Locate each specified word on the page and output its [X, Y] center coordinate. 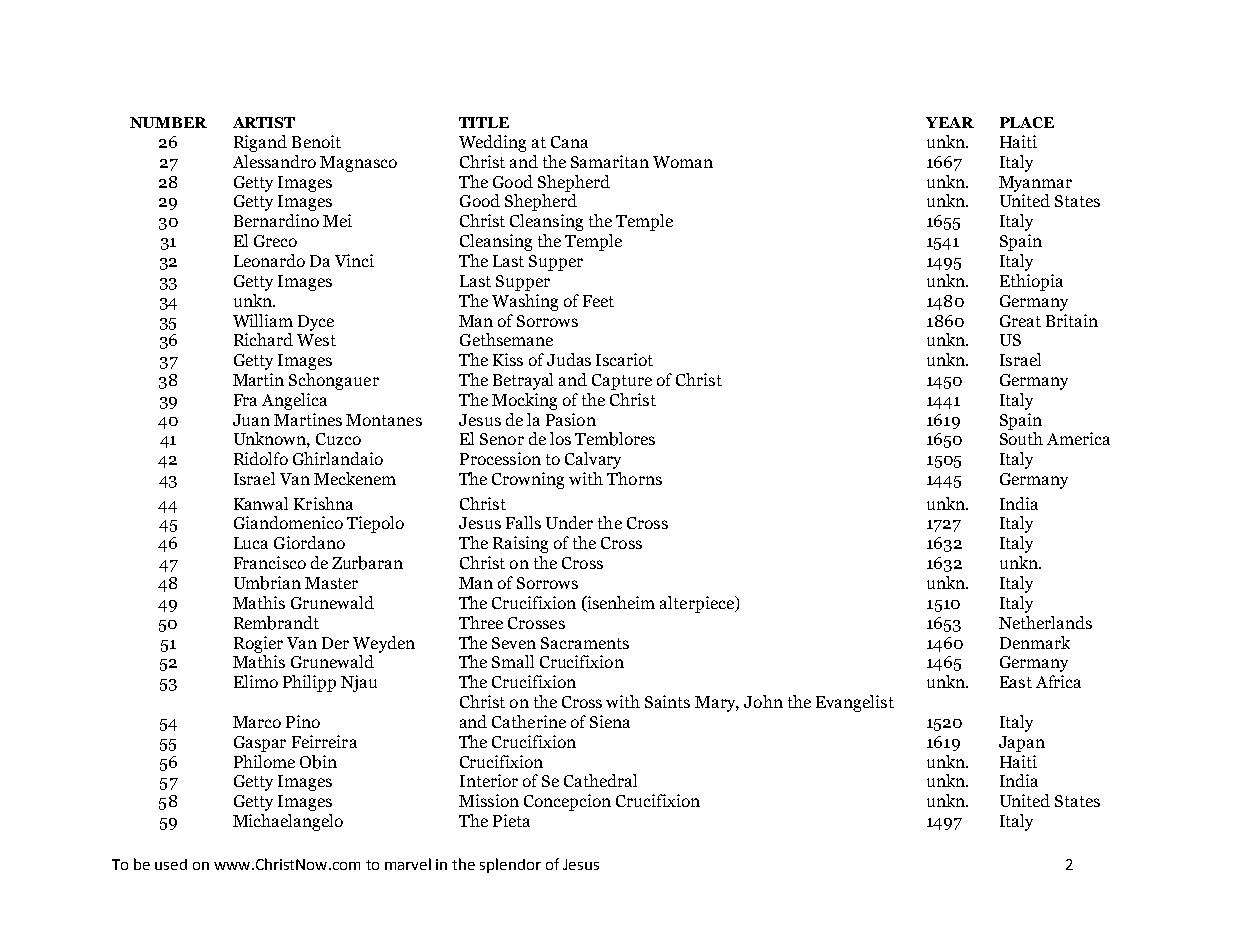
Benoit [316, 141]
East [1016, 682]
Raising [520, 544]
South [1021, 438]
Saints [667, 701]
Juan [251, 420]
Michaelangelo [288, 822]
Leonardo [269, 260]
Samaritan [610, 161]
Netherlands [1045, 622]
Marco [257, 722]
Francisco [270, 562]
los [560, 438]
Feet [598, 301]
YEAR [950, 122]
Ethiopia [1031, 282]
